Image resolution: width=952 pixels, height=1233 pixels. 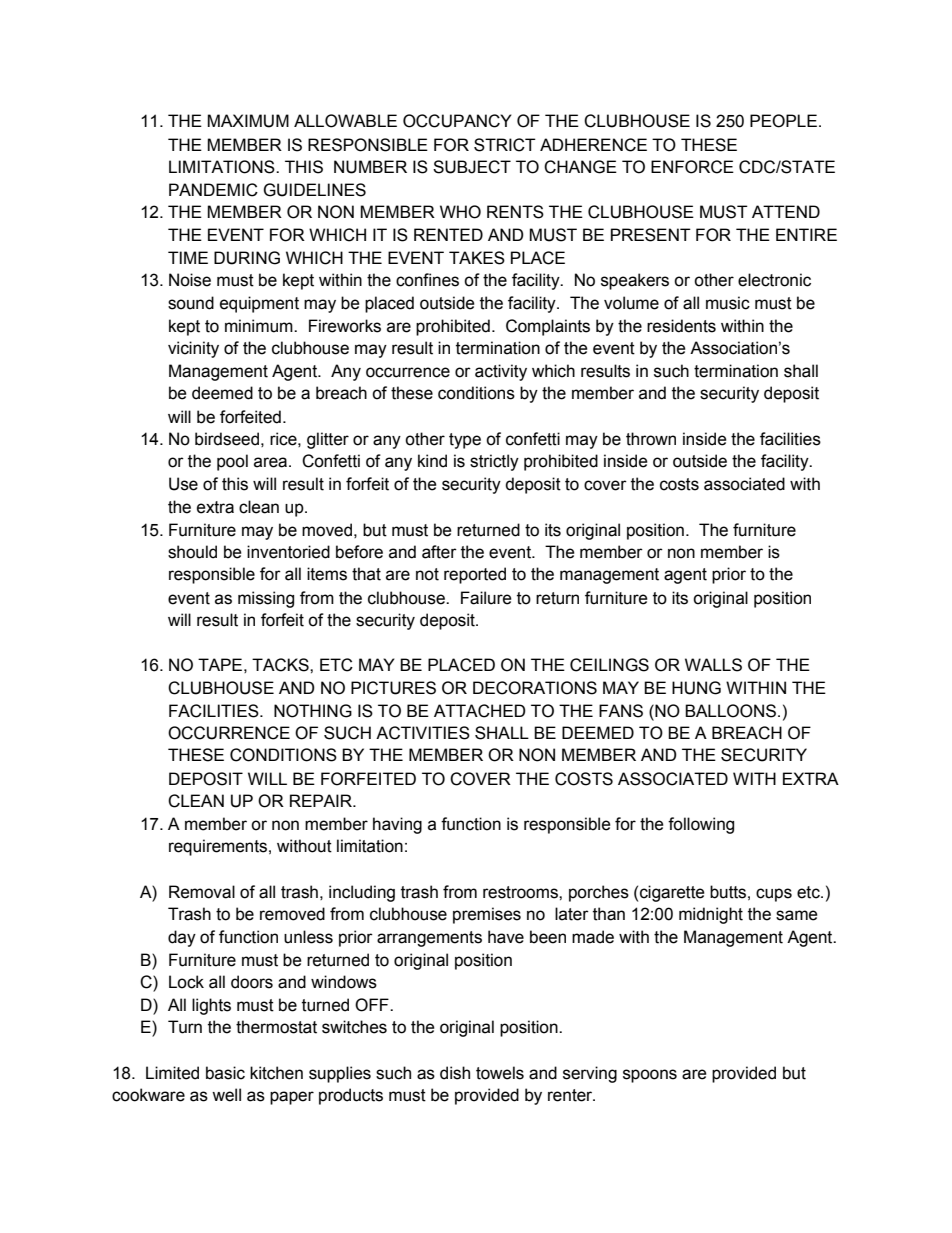 What do you see at coordinates (692, 167) in the page?
I see `ENFORCE` at bounding box center [692, 167].
